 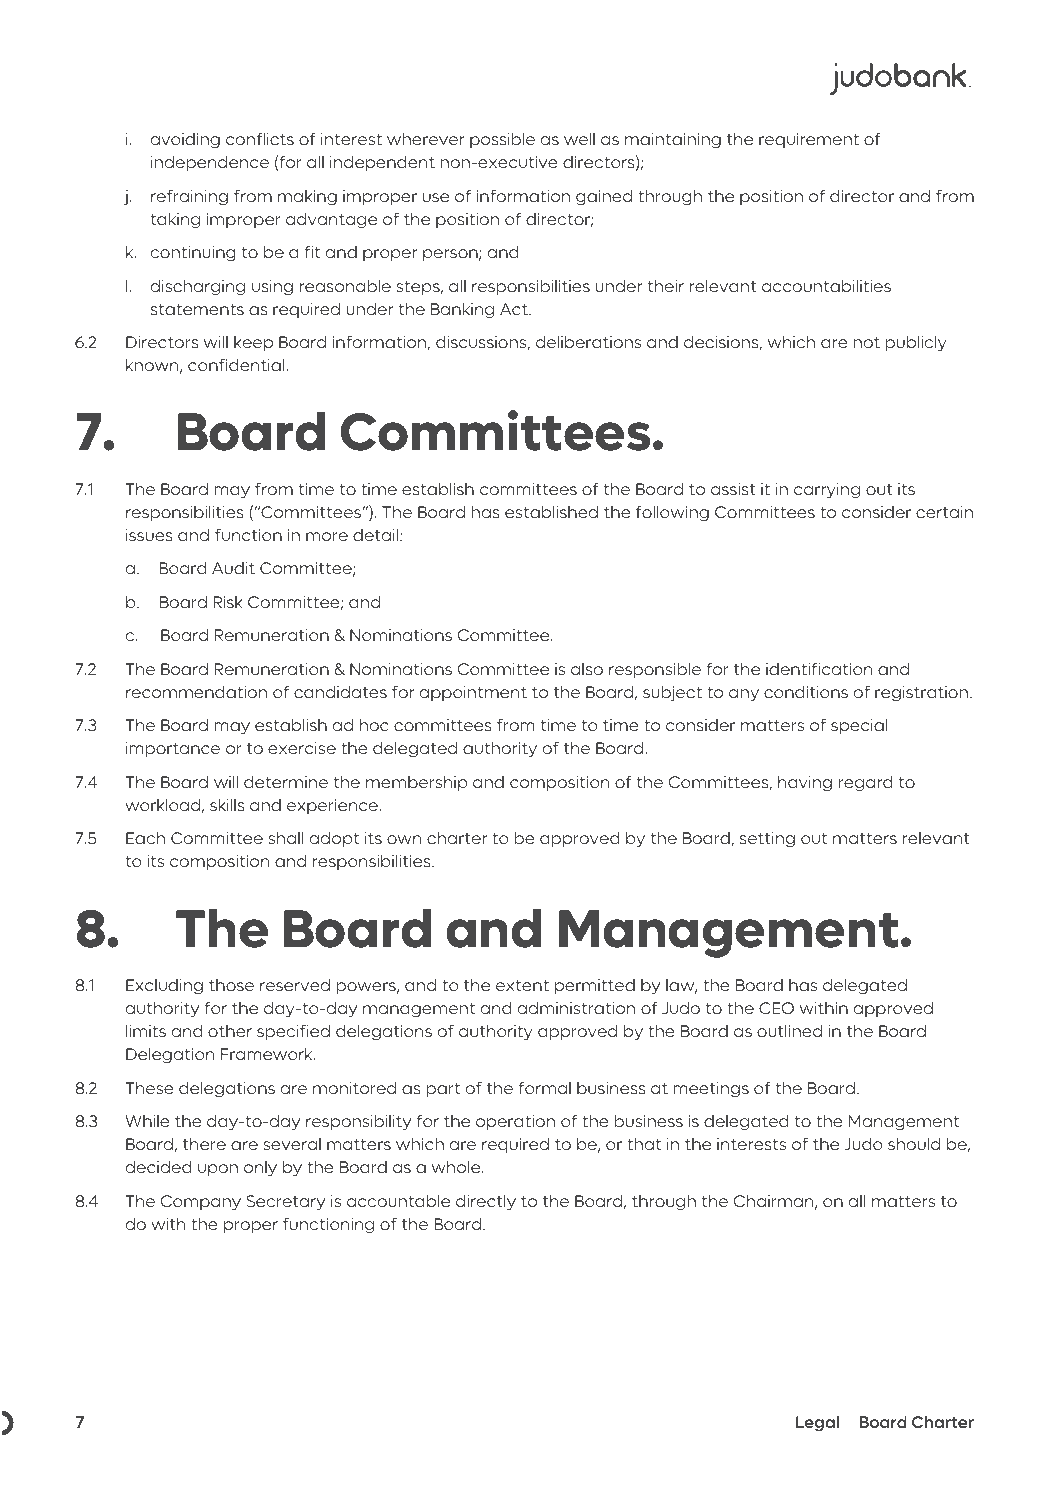 I want to click on setting, so click(x=767, y=840).
